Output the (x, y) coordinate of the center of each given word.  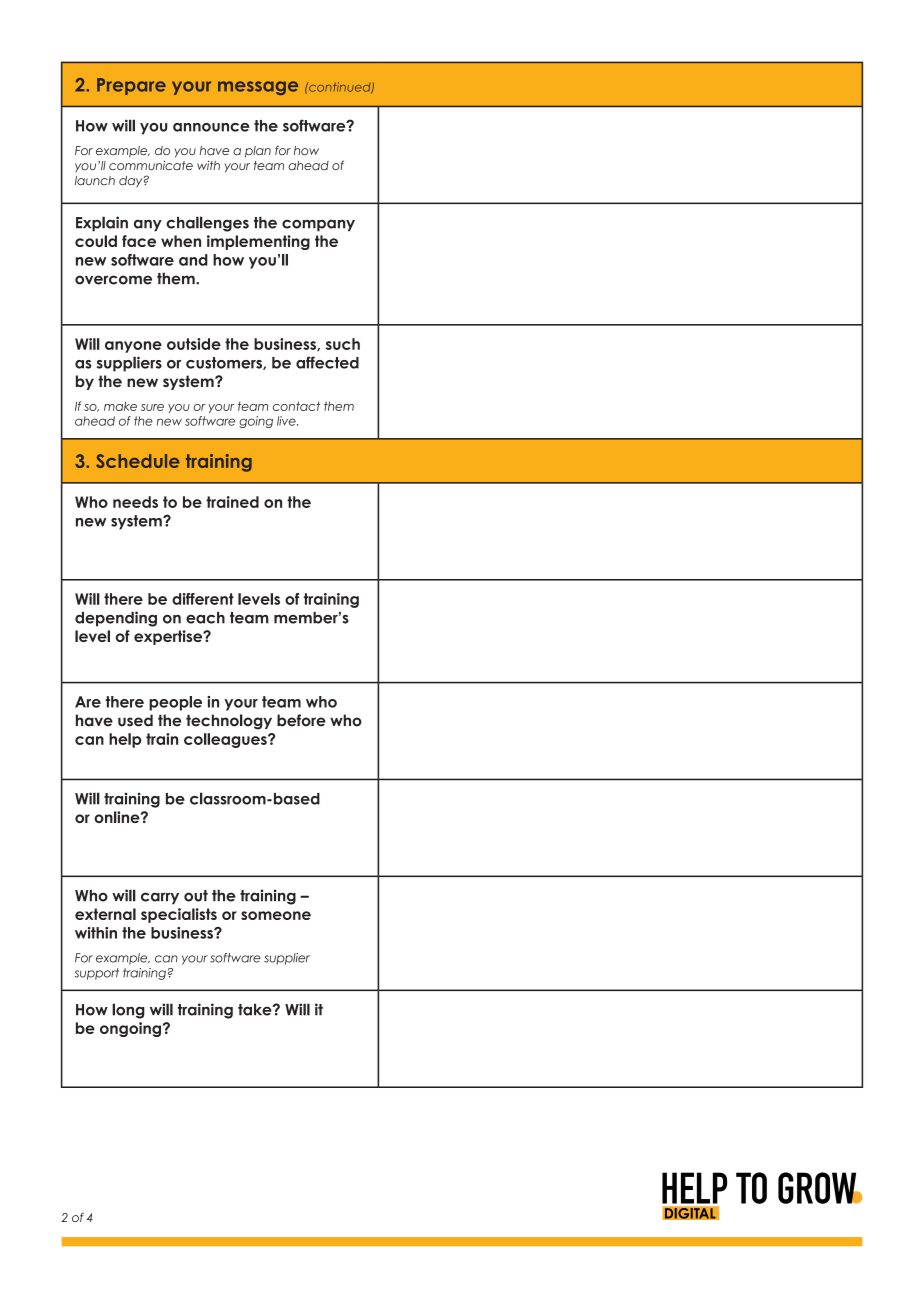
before (301, 720)
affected (327, 362)
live (287, 421)
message (258, 88)
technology (229, 722)
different (203, 599)
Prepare (131, 86)
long (128, 1011)
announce (211, 127)
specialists (179, 915)
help (125, 740)
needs (135, 502)
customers (225, 363)
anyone (133, 347)
